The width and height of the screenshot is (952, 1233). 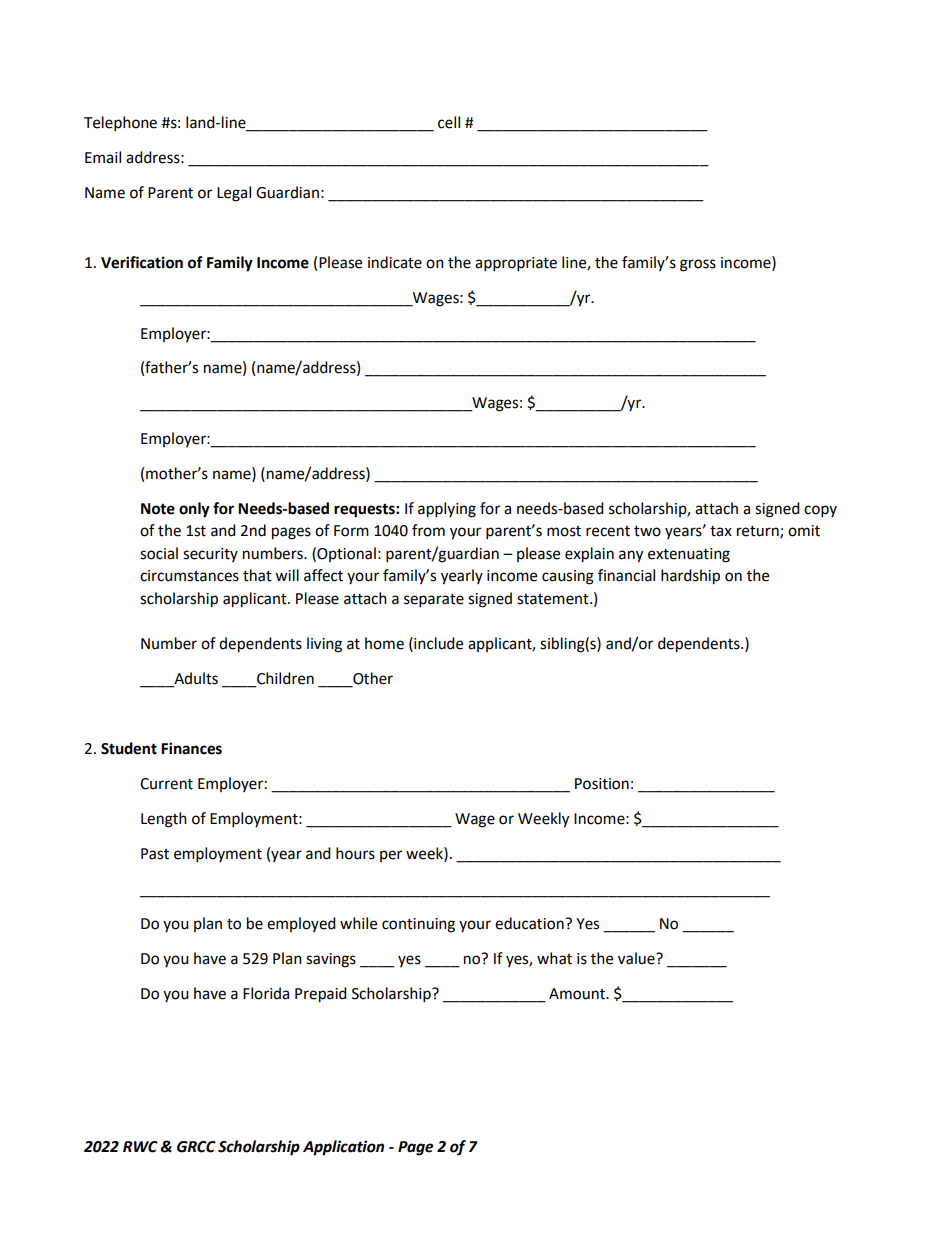 I want to click on Legal, so click(x=234, y=194).
